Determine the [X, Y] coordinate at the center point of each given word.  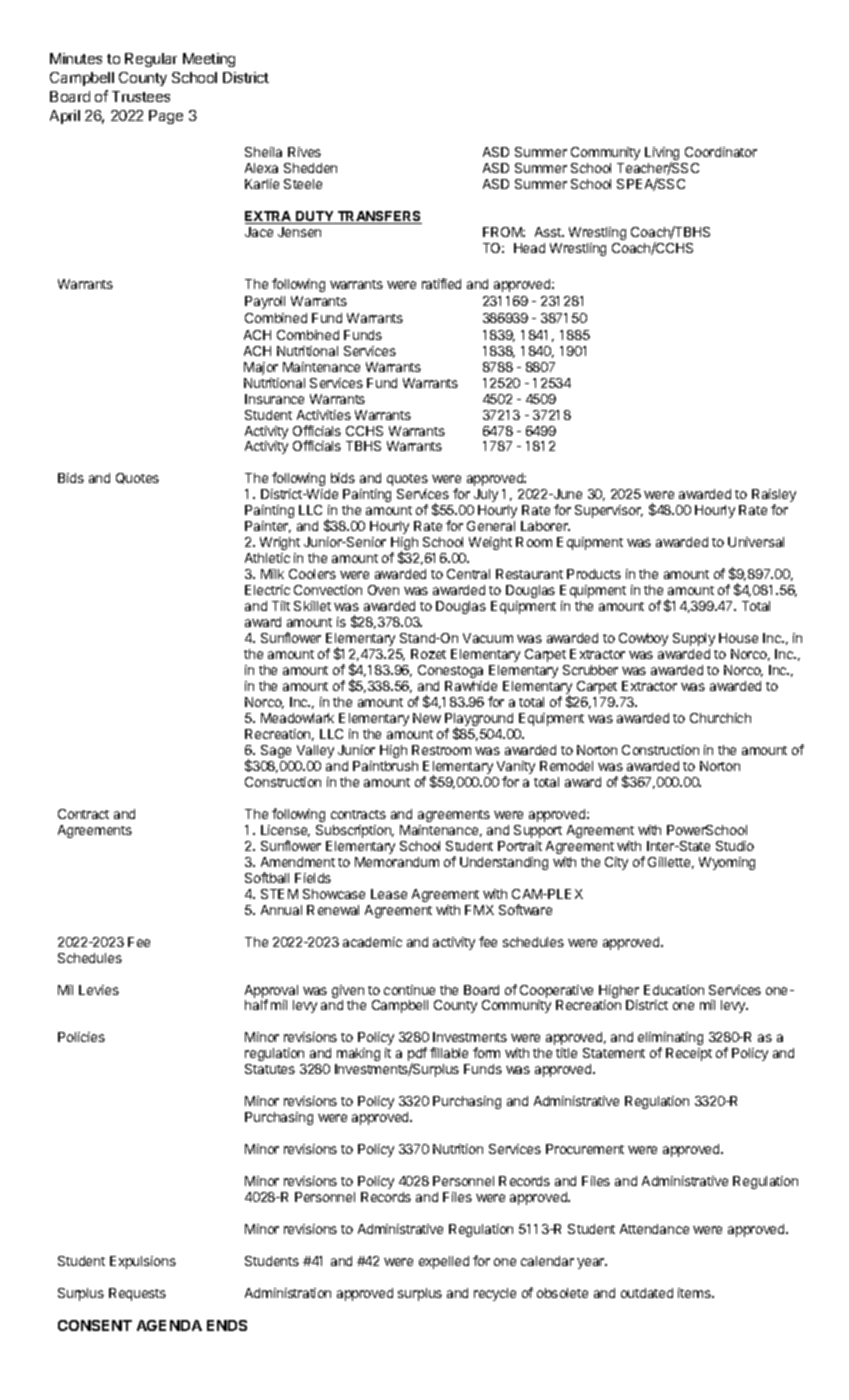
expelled [444, 1262]
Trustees [141, 96]
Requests [137, 1294]
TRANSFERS [378, 217]
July [486, 495]
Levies [99, 990]
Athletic [267, 558]
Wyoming [727, 863]
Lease [389, 894]
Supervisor [609, 511]
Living [662, 155]
